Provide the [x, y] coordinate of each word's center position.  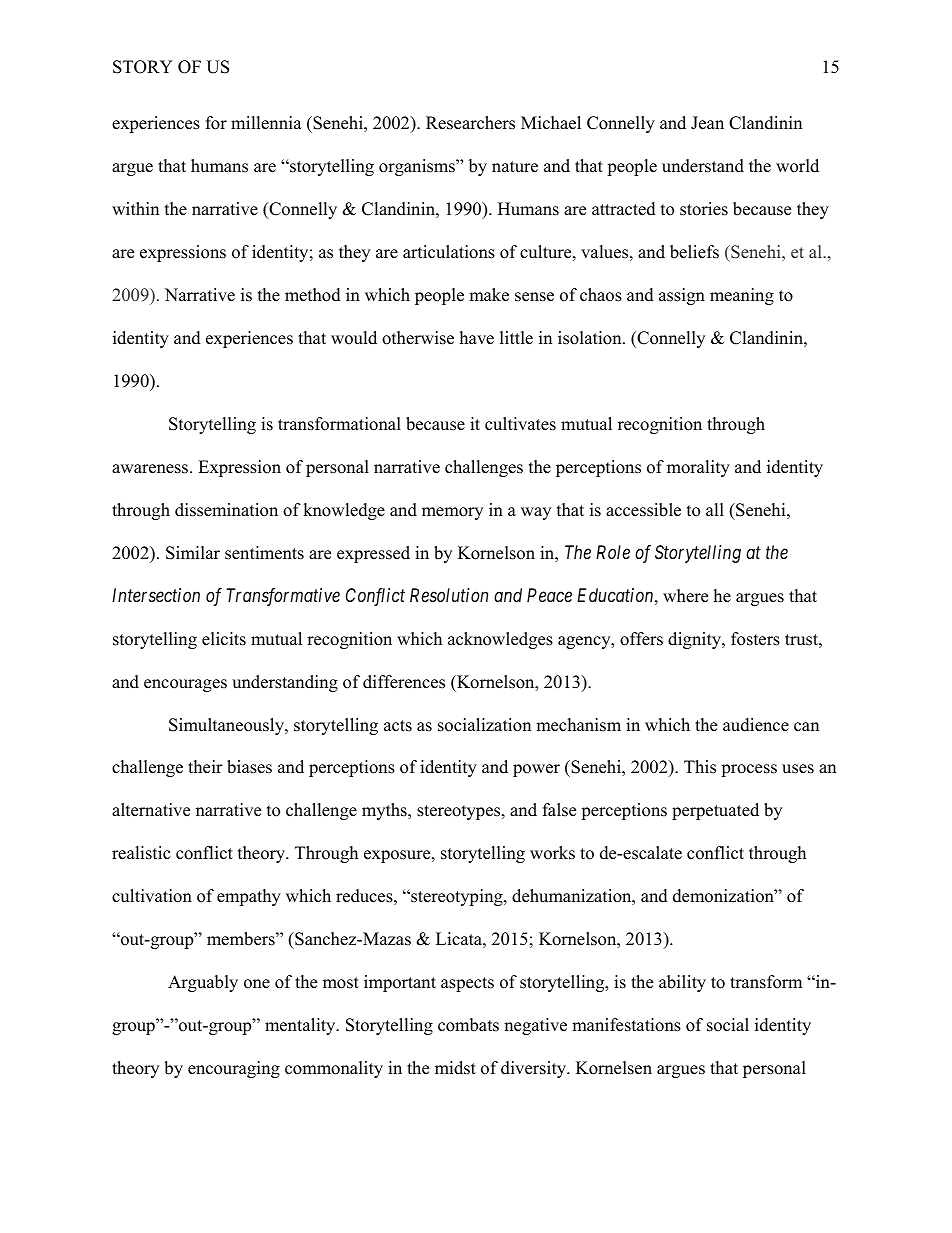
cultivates [520, 424]
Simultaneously [227, 726]
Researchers [470, 123]
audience [756, 725]
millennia [266, 123]
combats [468, 1025]
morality [698, 468]
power [536, 770]
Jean [707, 123]
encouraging [234, 1069]
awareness [151, 469]
